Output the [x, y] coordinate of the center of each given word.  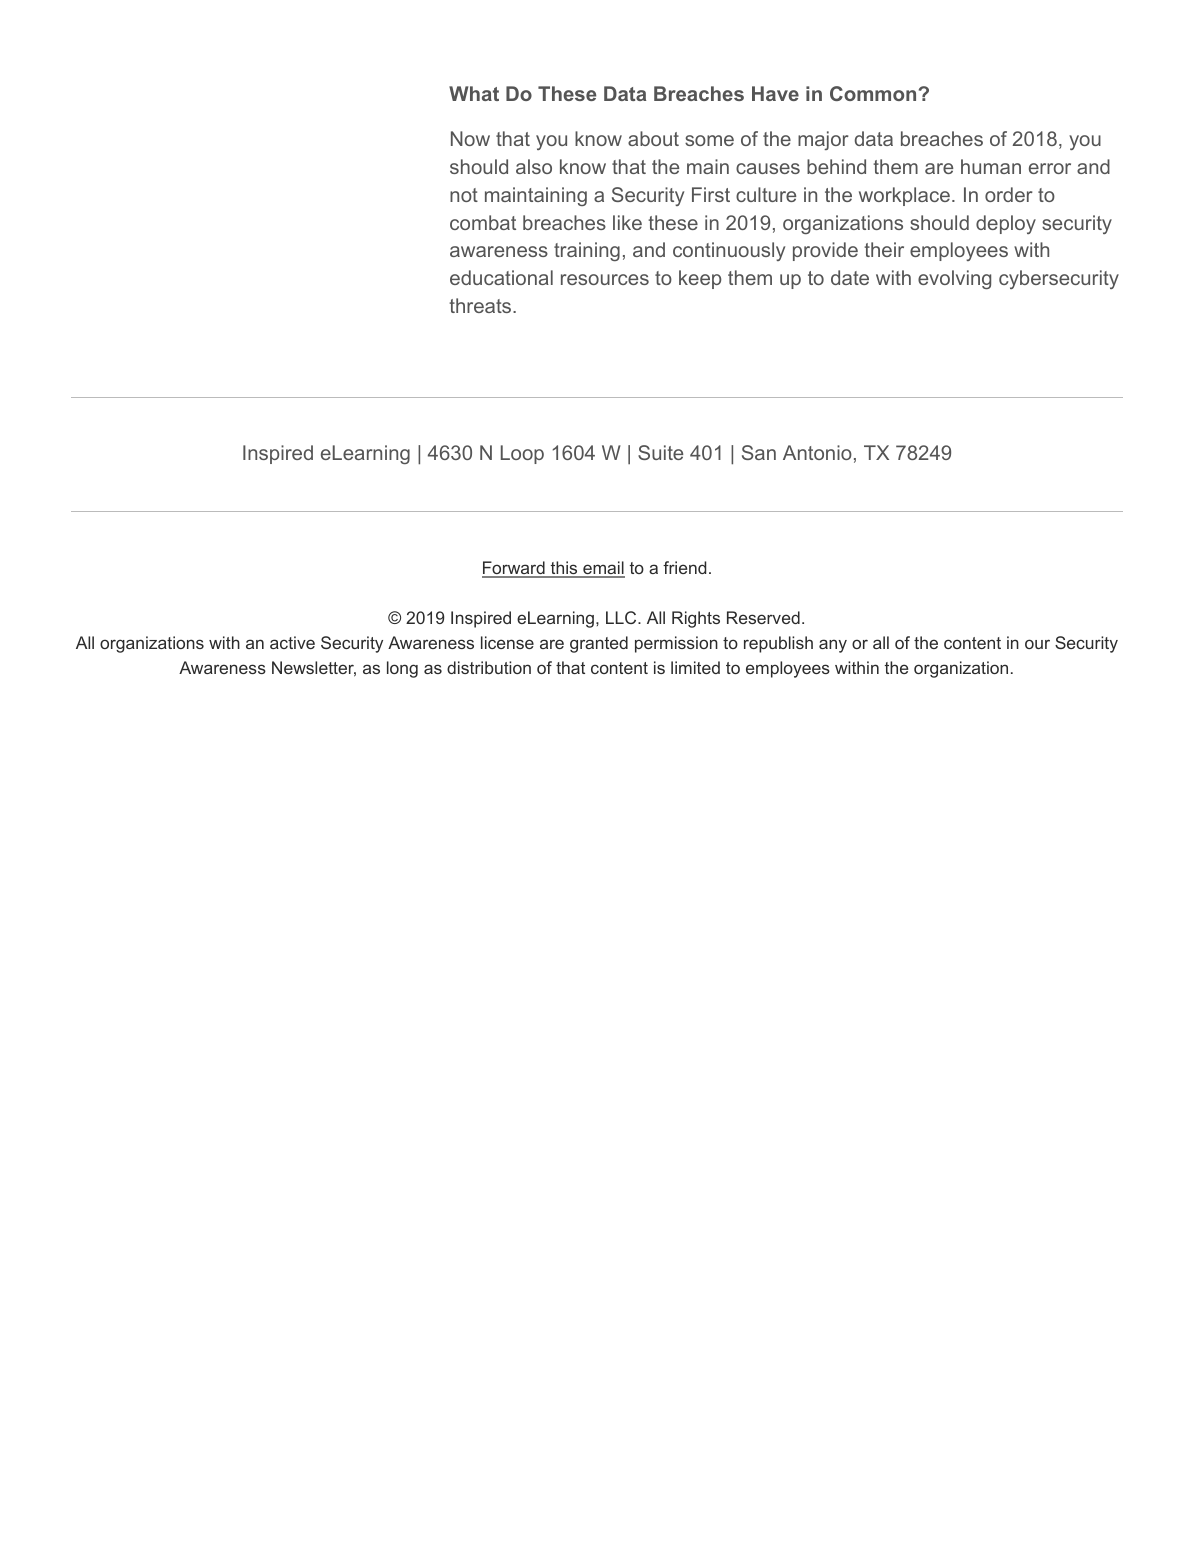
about [653, 138]
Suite [660, 452]
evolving [954, 279]
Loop [522, 454]
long [402, 669]
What [474, 93]
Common [873, 93]
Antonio [817, 452]
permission [676, 644]
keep [700, 279]
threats [481, 305]
